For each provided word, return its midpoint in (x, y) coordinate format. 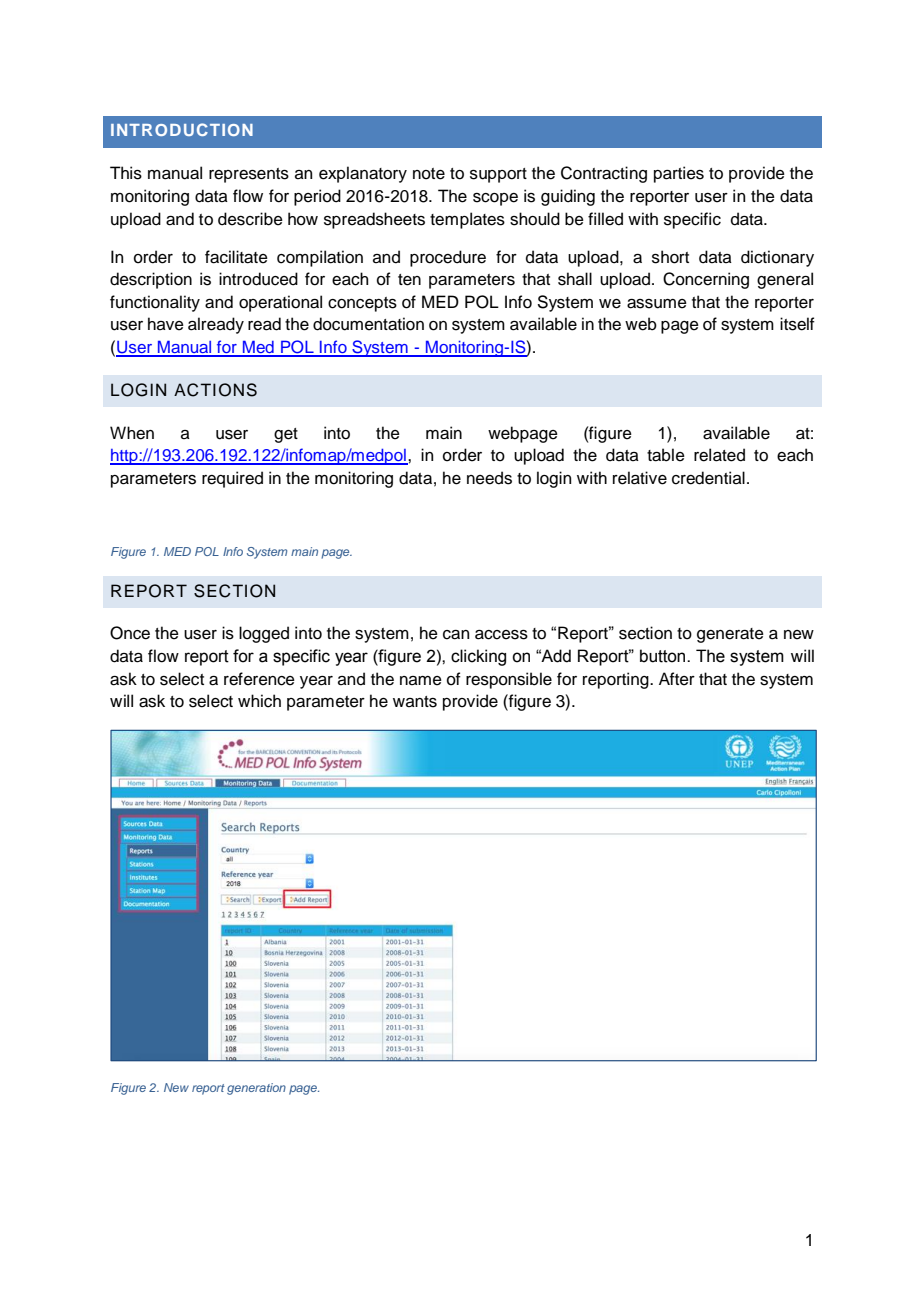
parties (679, 174)
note (429, 174)
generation (256, 1089)
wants (415, 702)
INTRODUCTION (182, 129)
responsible (509, 680)
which (259, 701)
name (421, 681)
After (677, 679)
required (232, 479)
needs (489, 478)
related (719, 455)
